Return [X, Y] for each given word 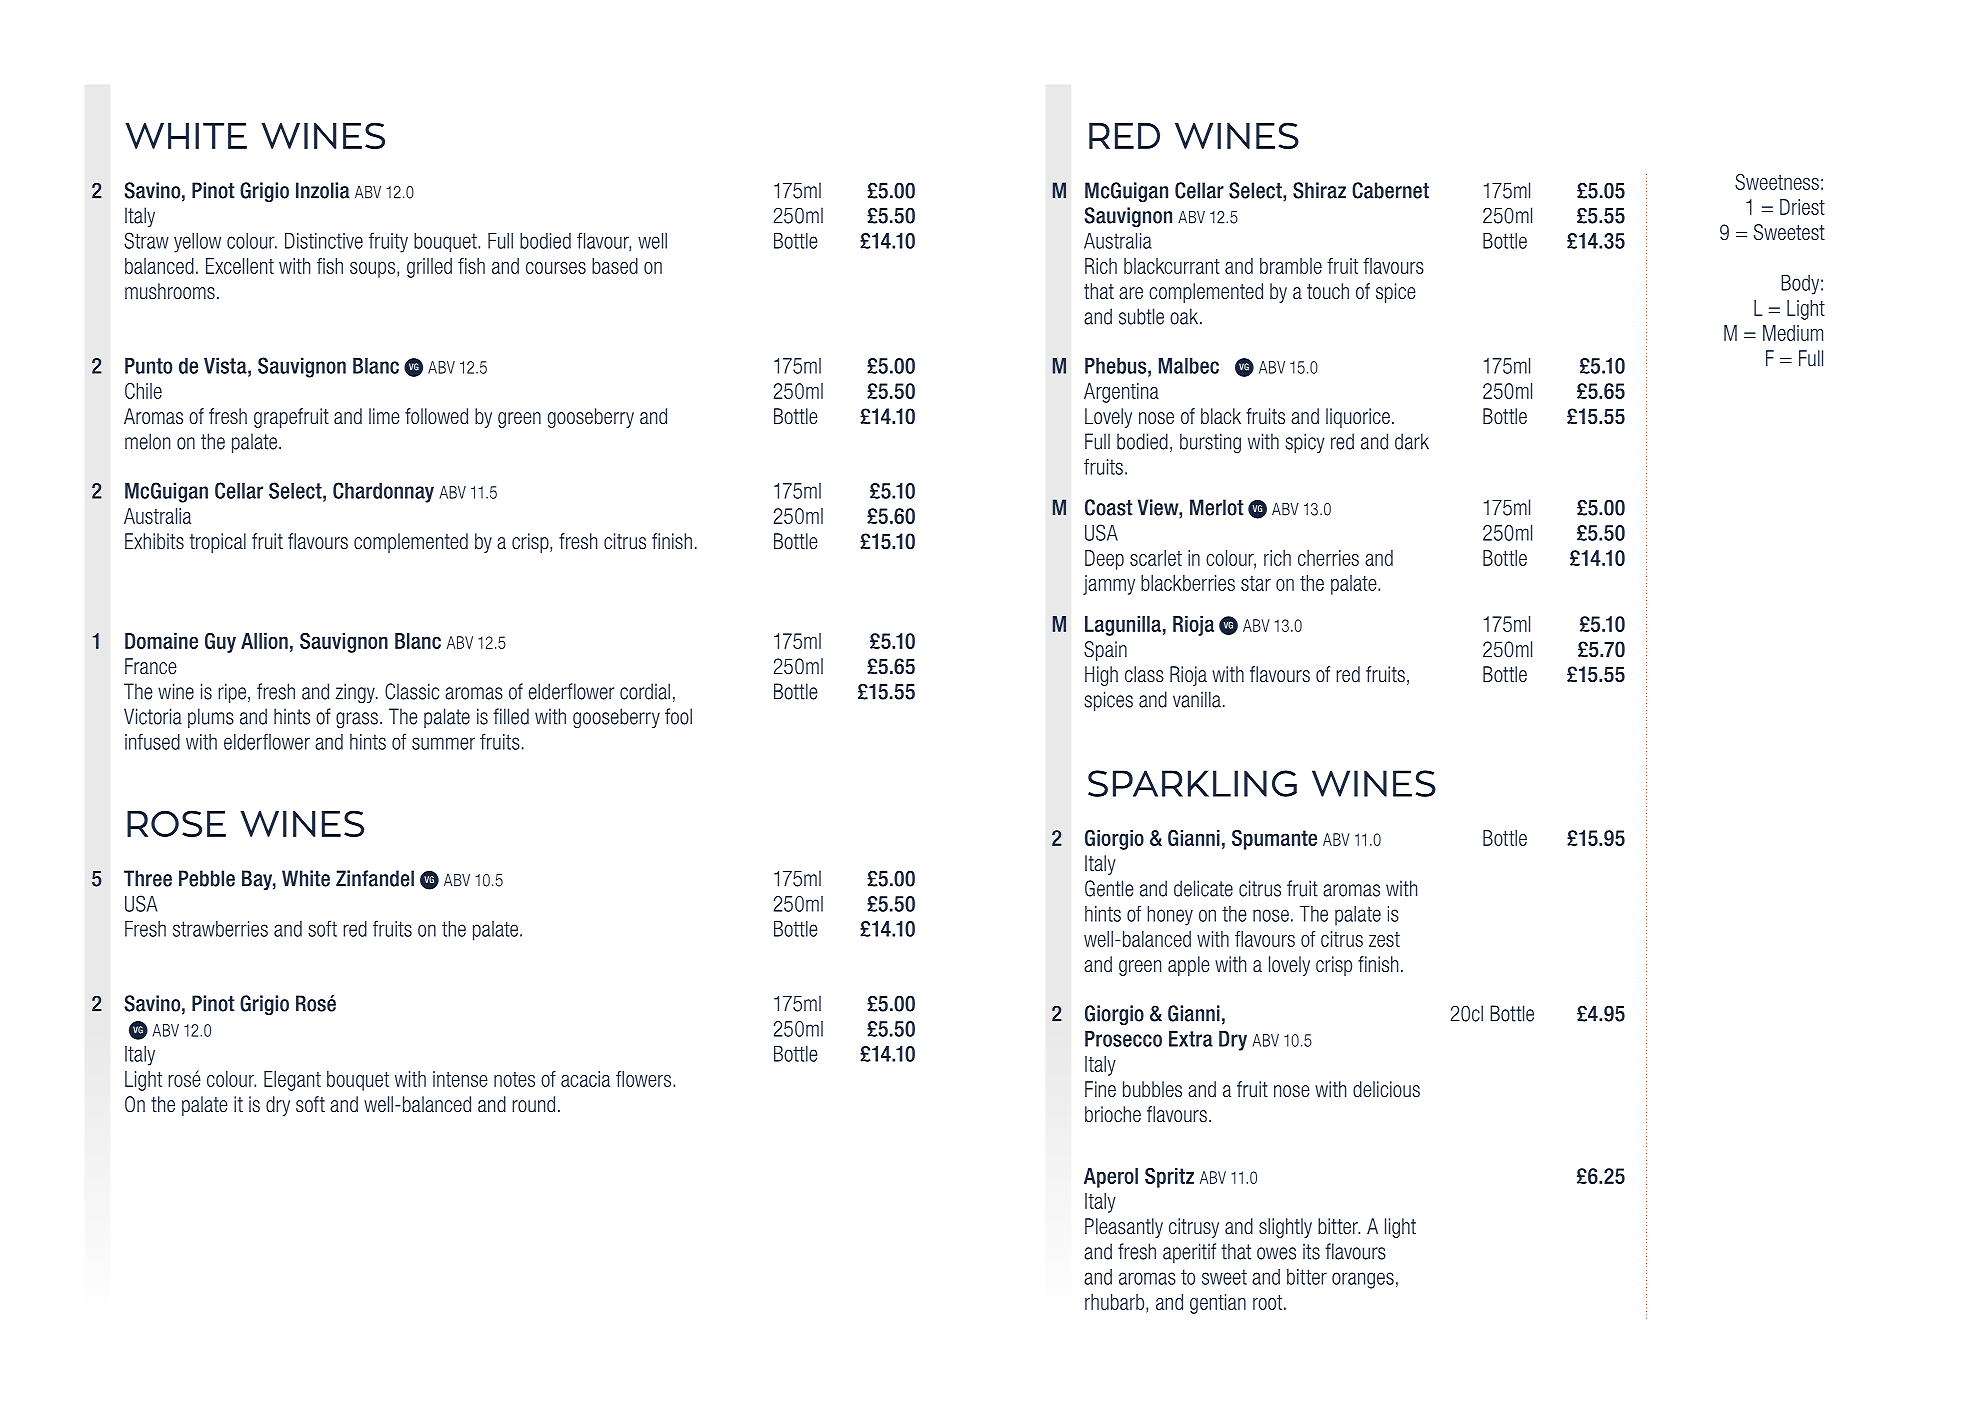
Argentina [1121, 393]
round [533, 1104]
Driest [1802, 207]
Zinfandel [375, 878]
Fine [1100, 1089]
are [1131, 293]
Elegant [292, 1081]
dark [1412, 441]
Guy [220, 643]
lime [384, 416]
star [1256, 583]
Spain [1105, 651]
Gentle [1109, 888]
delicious [1386, 1089]
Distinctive [324, 241]
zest [1384, 939]
